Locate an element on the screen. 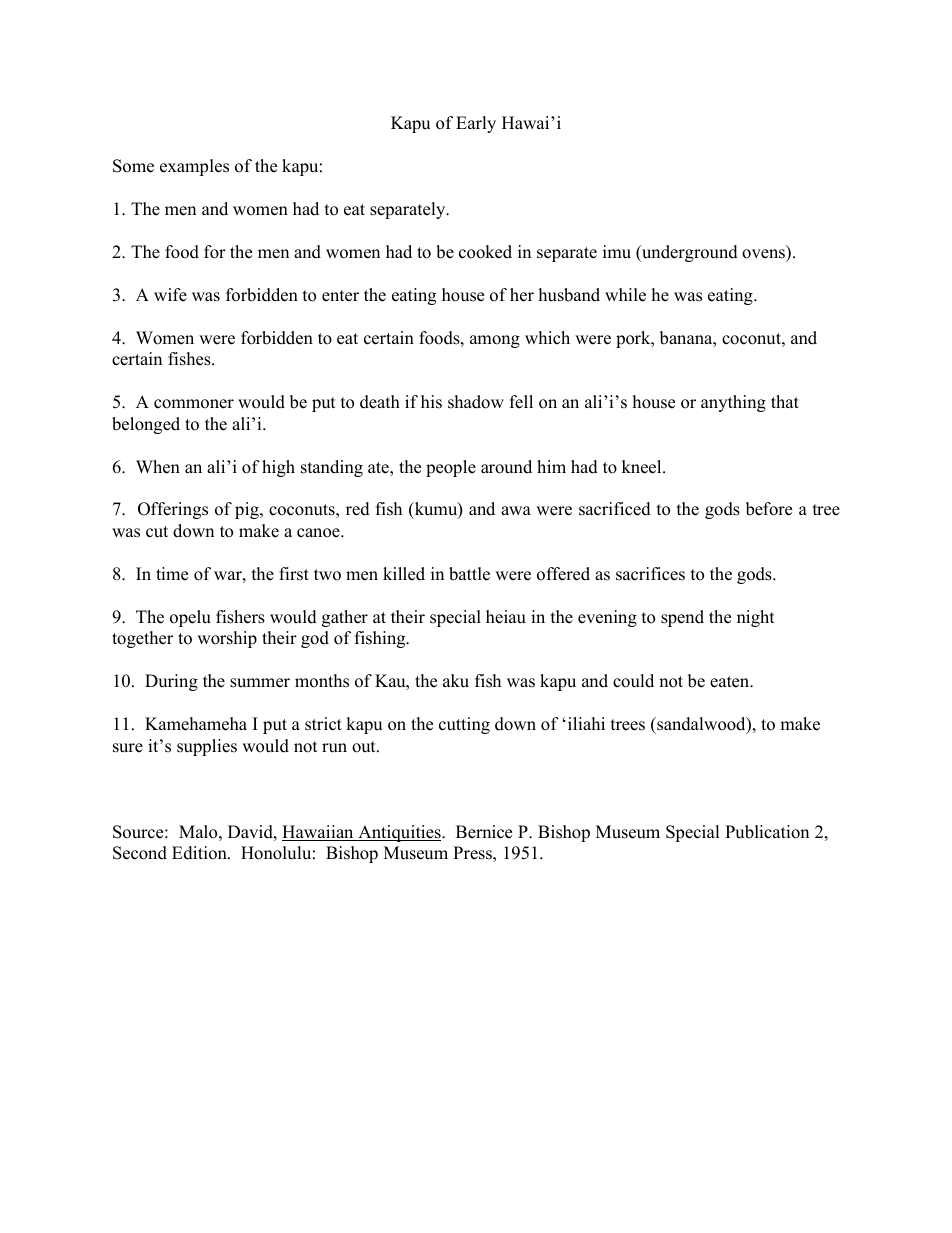  shadow is located at coordinates (476, 402).
